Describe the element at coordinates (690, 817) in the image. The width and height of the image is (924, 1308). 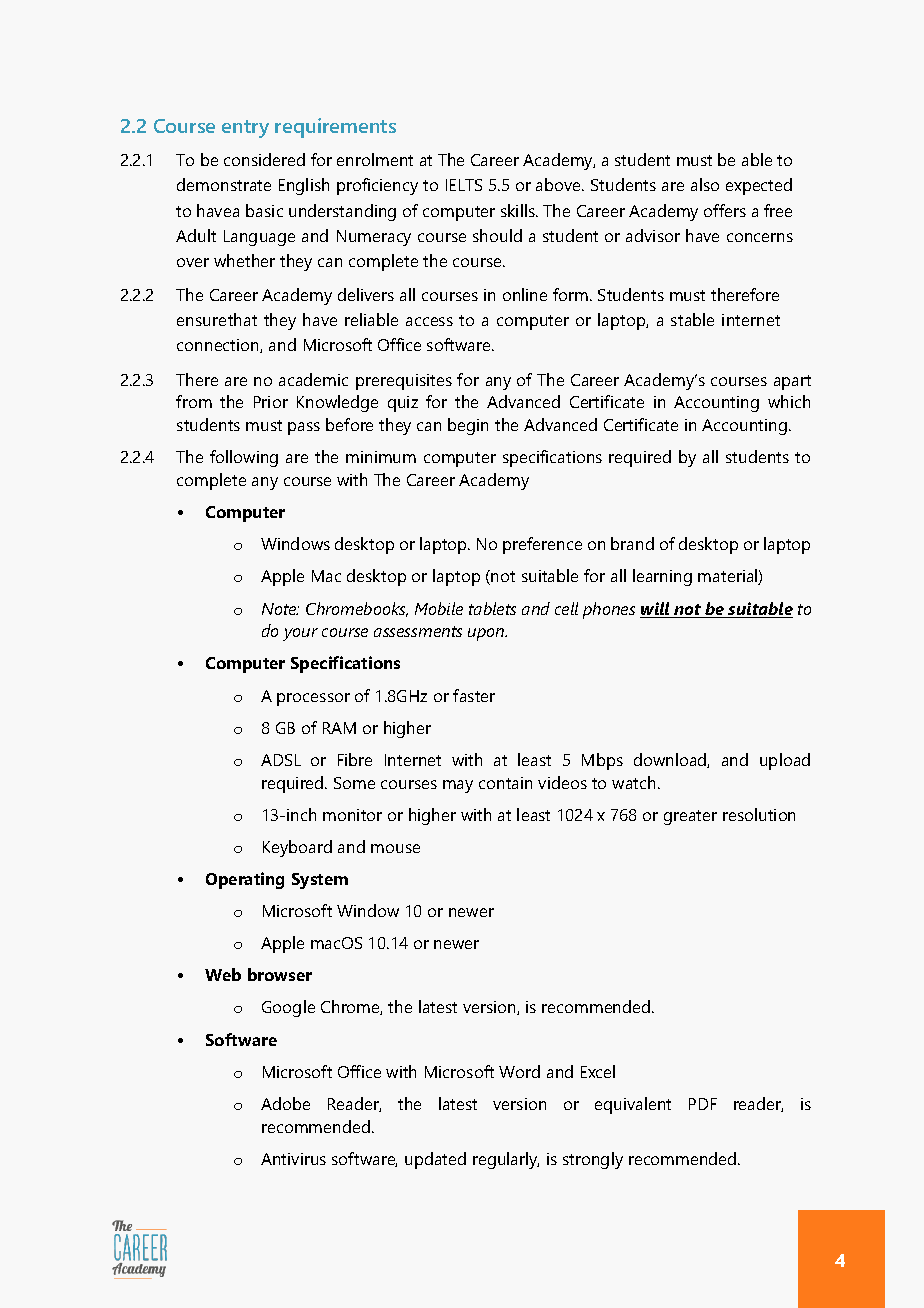
I see `greater` at that location.
